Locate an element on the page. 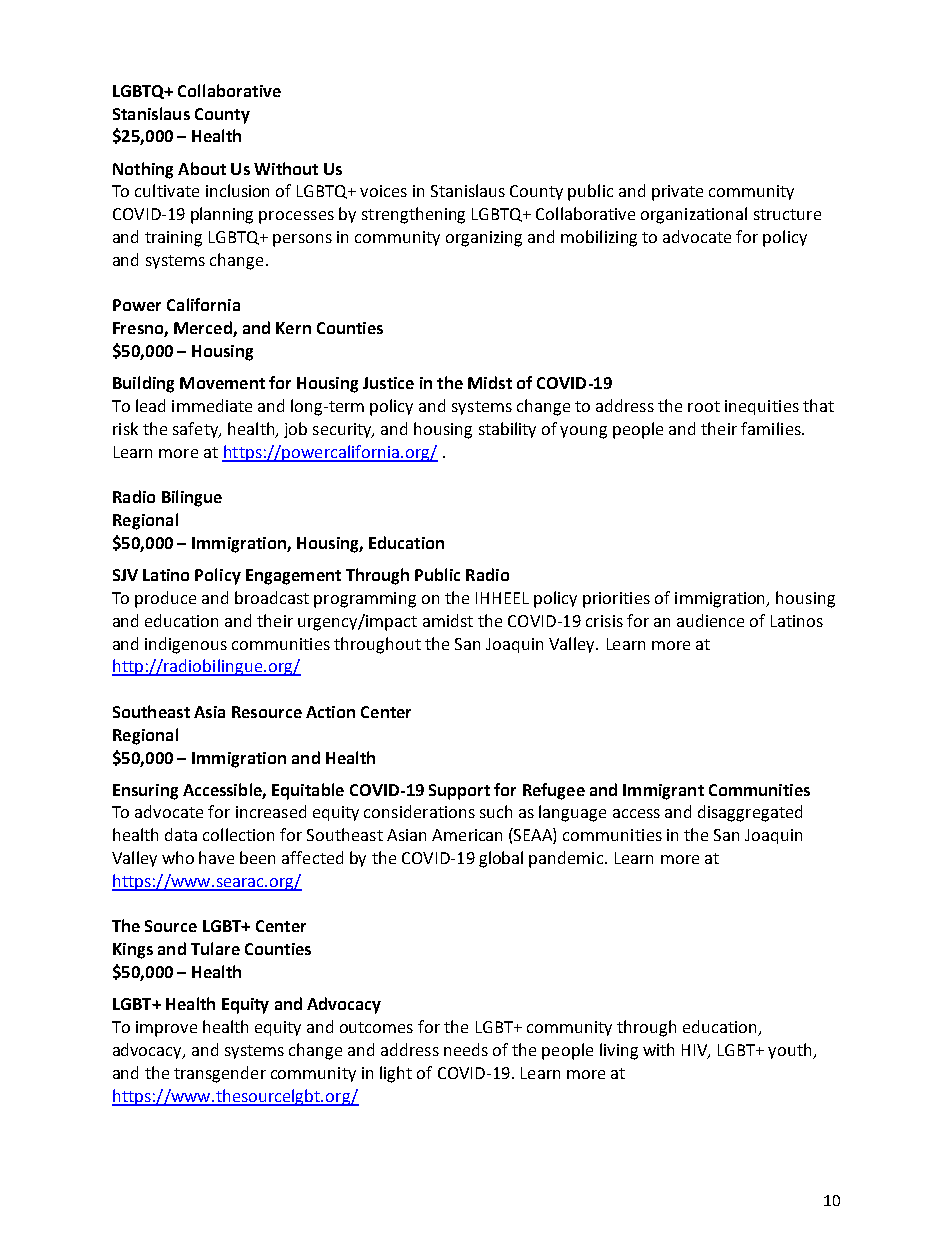 The image size is (952, 1233). American is located at coordinates (467, 835).
